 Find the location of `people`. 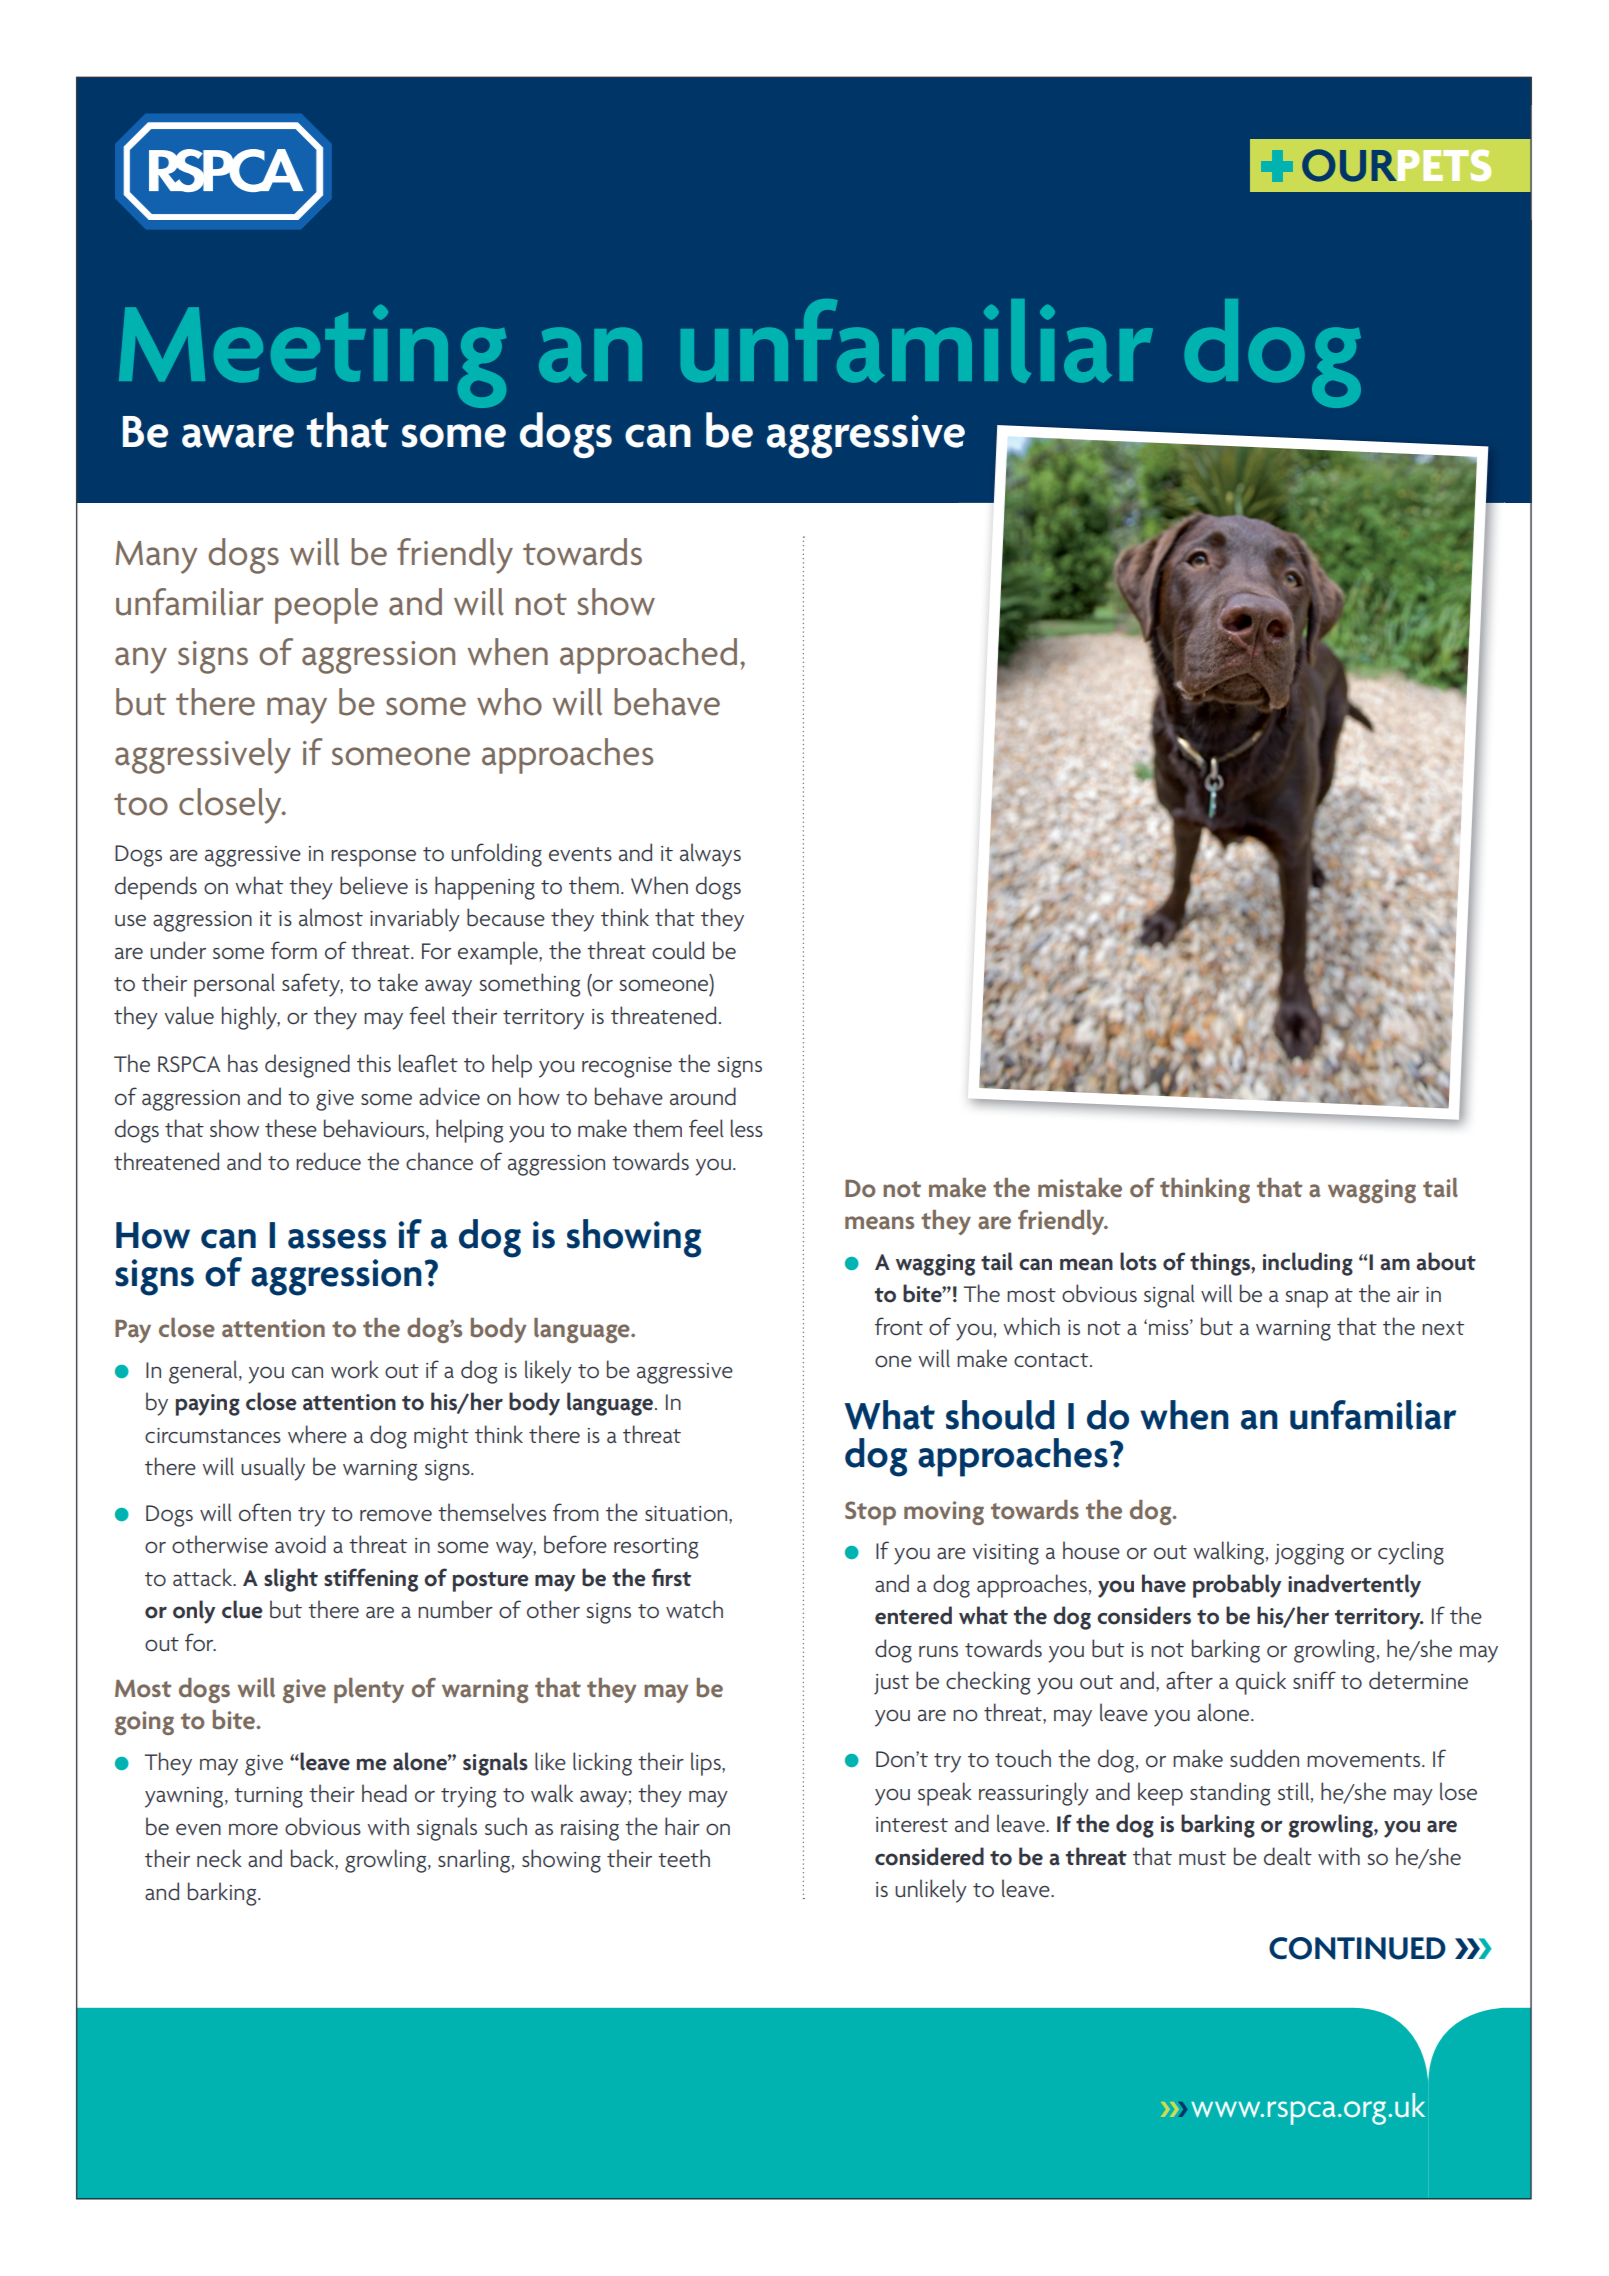

people is located at coordinates (326, 606).
